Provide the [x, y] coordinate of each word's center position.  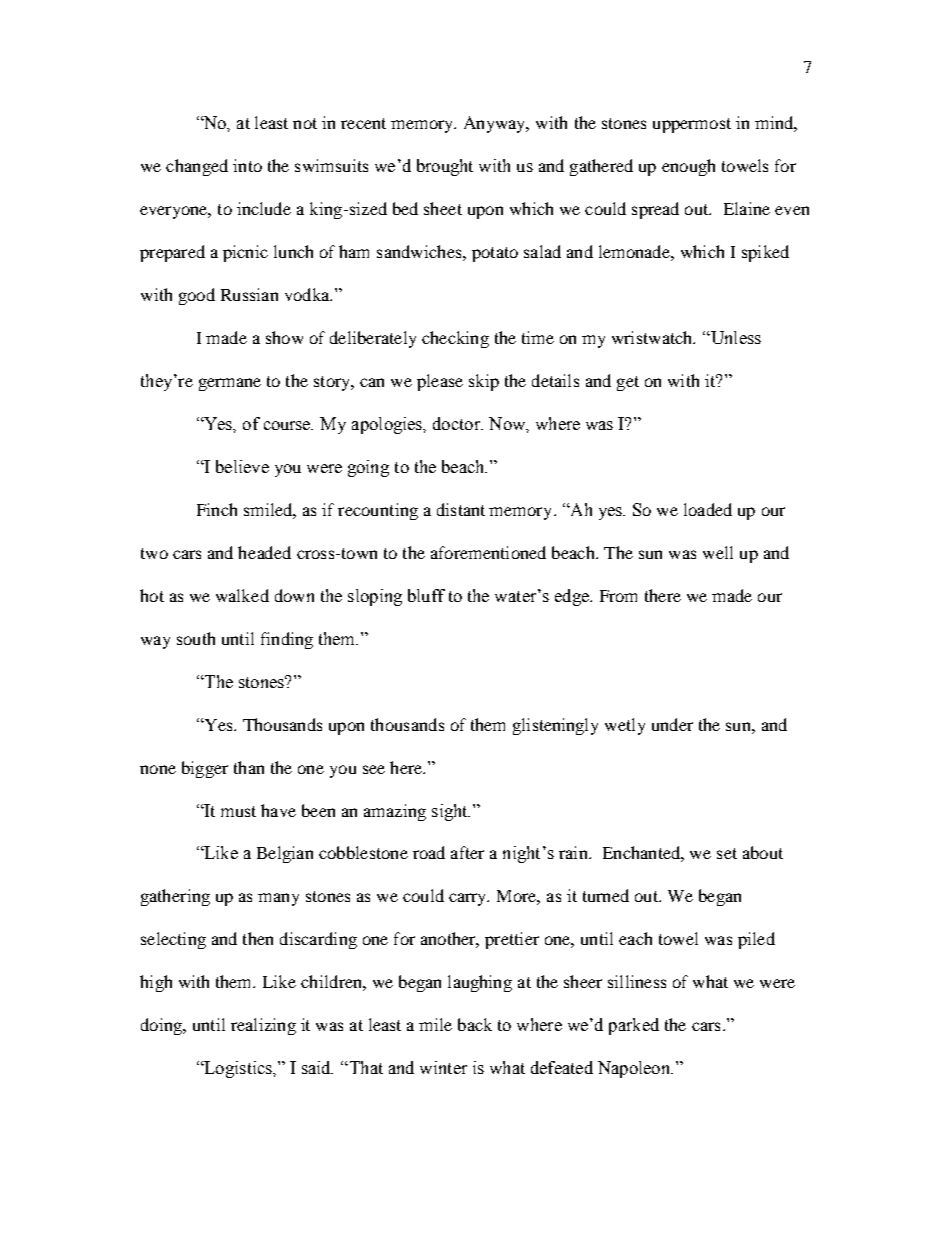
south [196, 638]
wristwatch [653, 337]
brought [445, 167]
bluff [426, 595]
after [467, 852]
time [538, 337]
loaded [708, 509]
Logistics [238, 1069]
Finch [217, 509]
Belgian [285, 854]
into [247, 165]
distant [461, 509]
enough [688, 167]
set [727, 853]
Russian [249, 294]
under [672, 724]
